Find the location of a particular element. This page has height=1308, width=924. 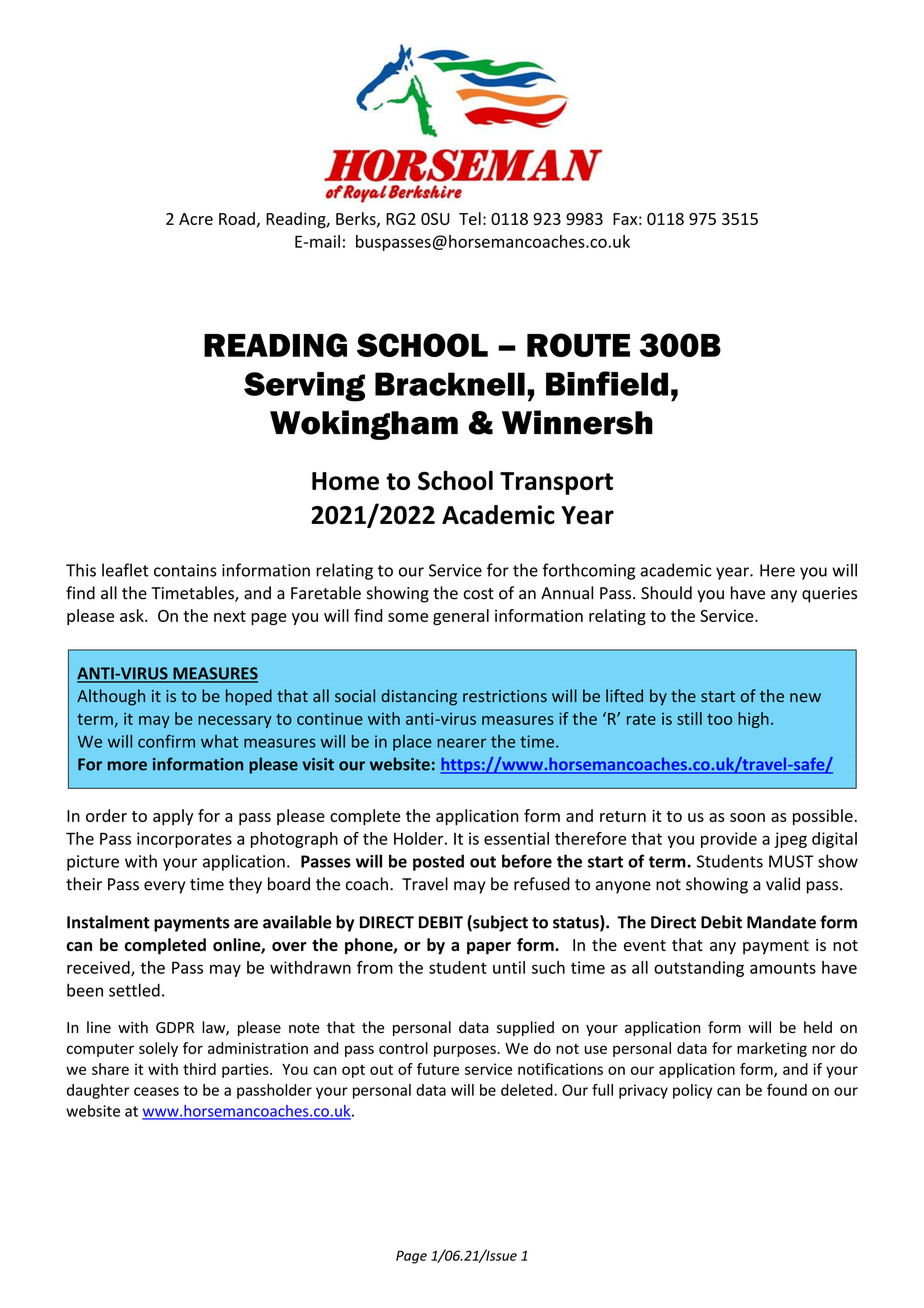

Should is located at coordinates (666, 593).
